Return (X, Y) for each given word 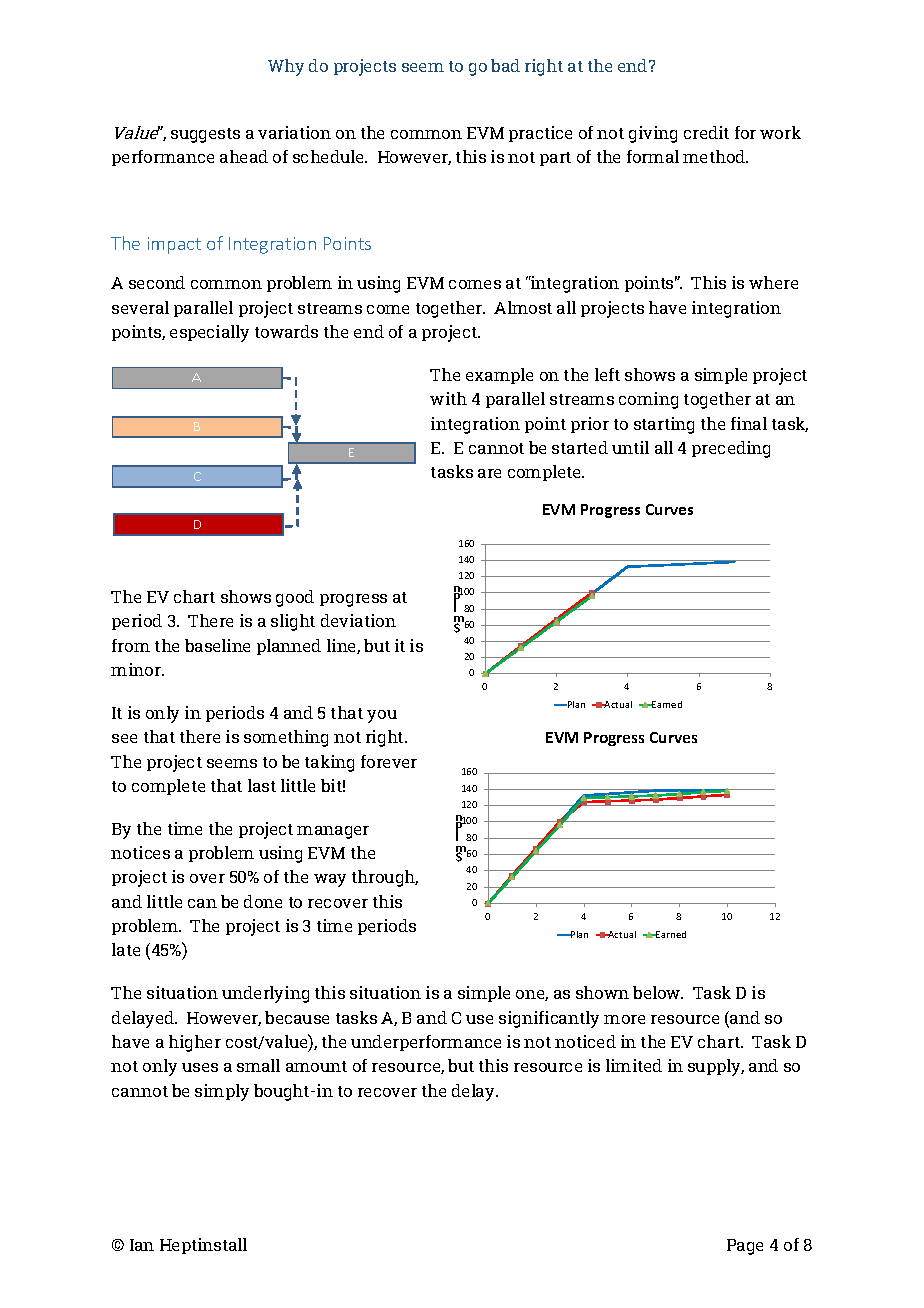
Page (745, 1247)
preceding (731, 449)
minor (137, 669)
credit (706, 132)
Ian (142, 1245)
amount (316, 1066)
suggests (205, 135)
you (382, 716)
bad (505, 65)
